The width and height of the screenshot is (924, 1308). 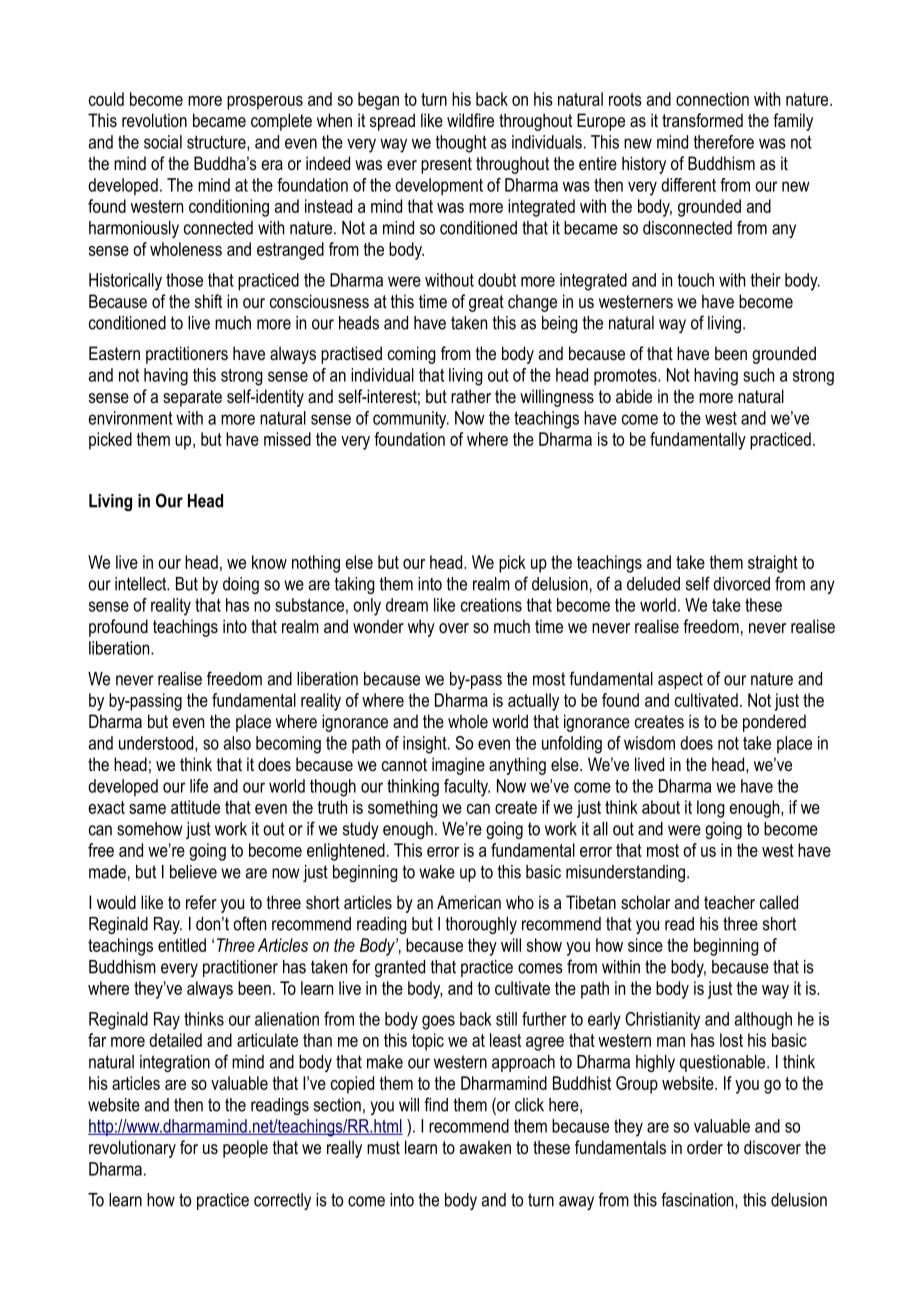 What do you see at coordinates (741, 584) in the screenshot?
I see `divorced` at bounding box center [741, 584].
